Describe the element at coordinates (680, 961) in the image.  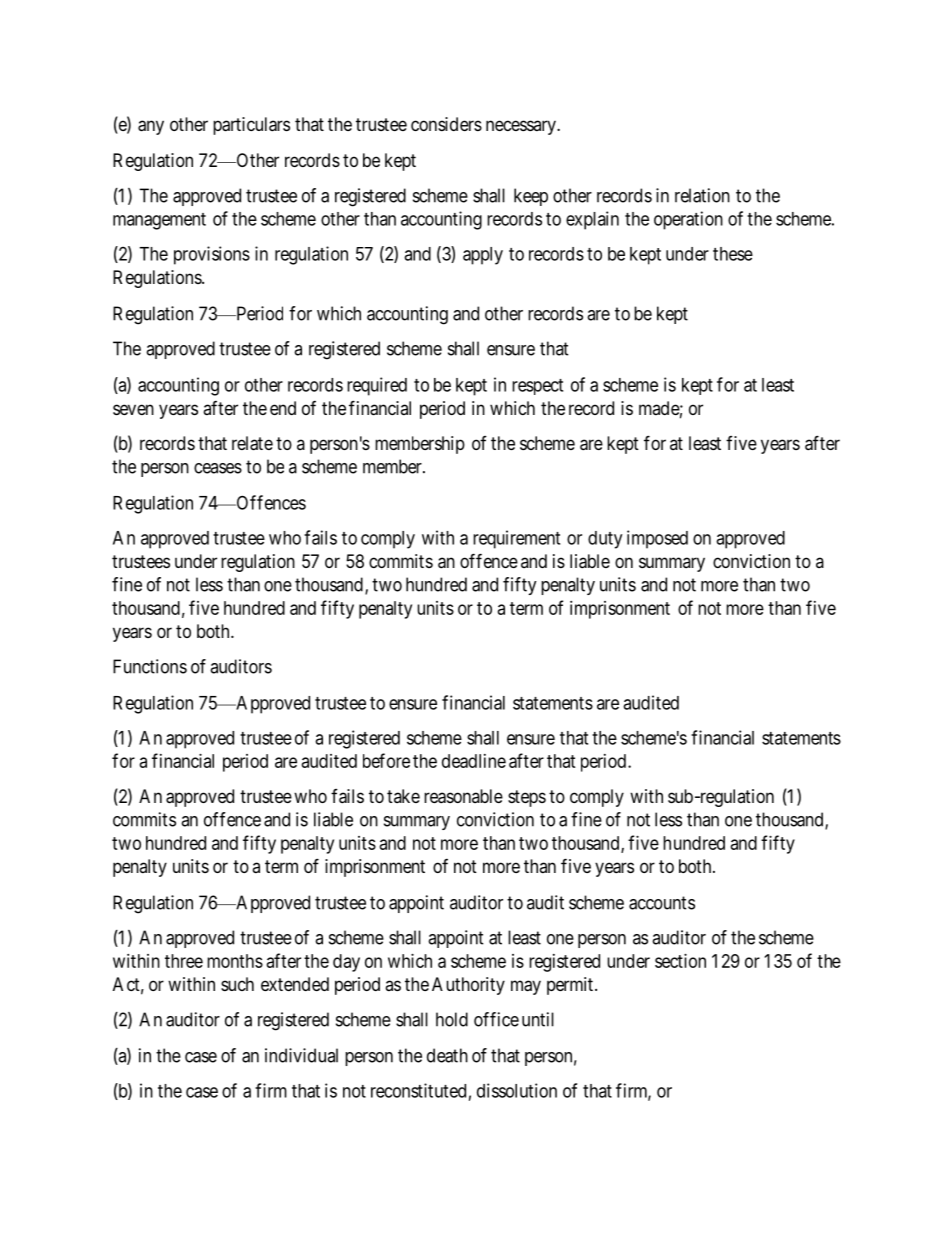
I see `section` at that location.
